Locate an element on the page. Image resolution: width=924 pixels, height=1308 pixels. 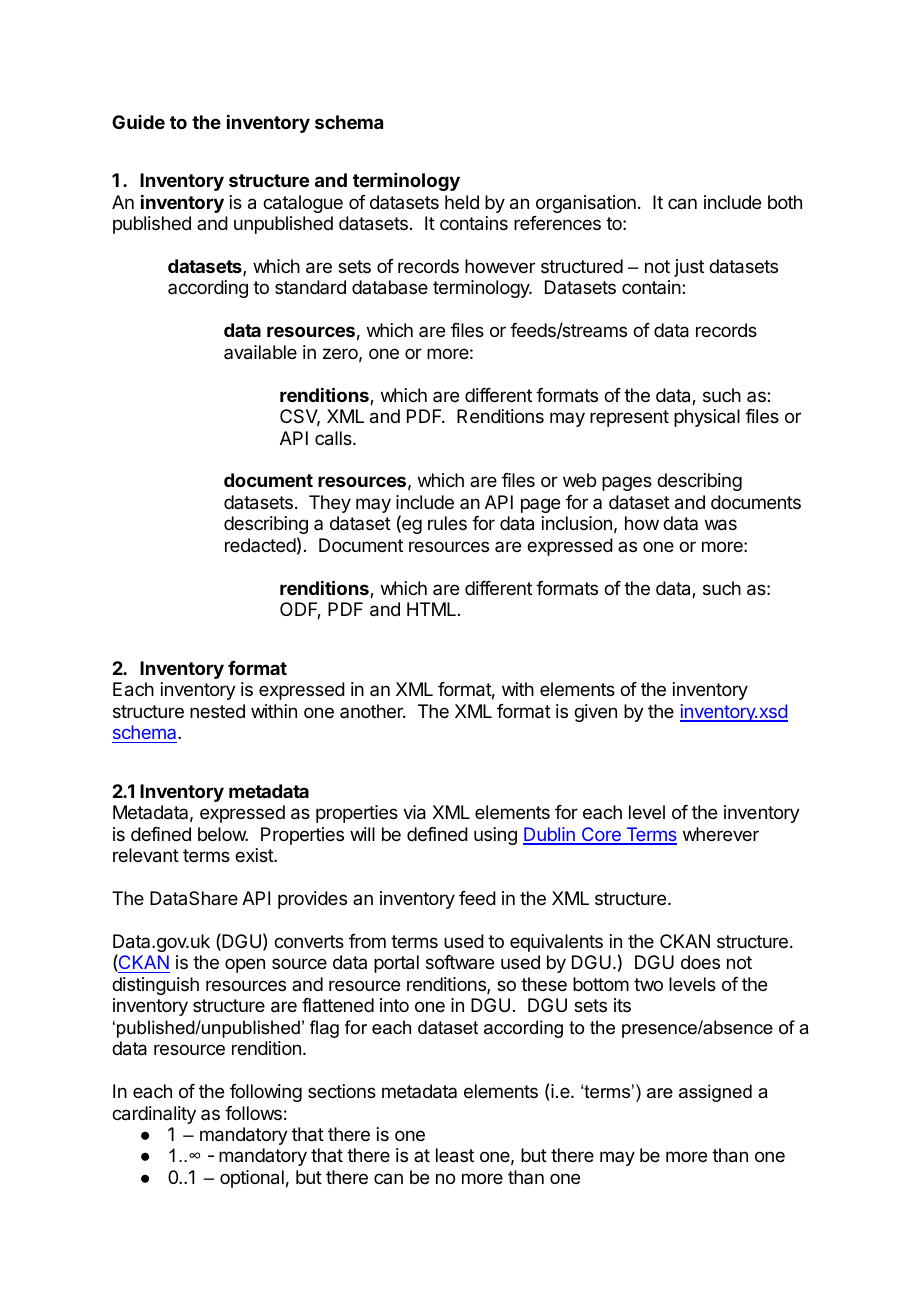
Guide is located at coordinates (138, 122).
